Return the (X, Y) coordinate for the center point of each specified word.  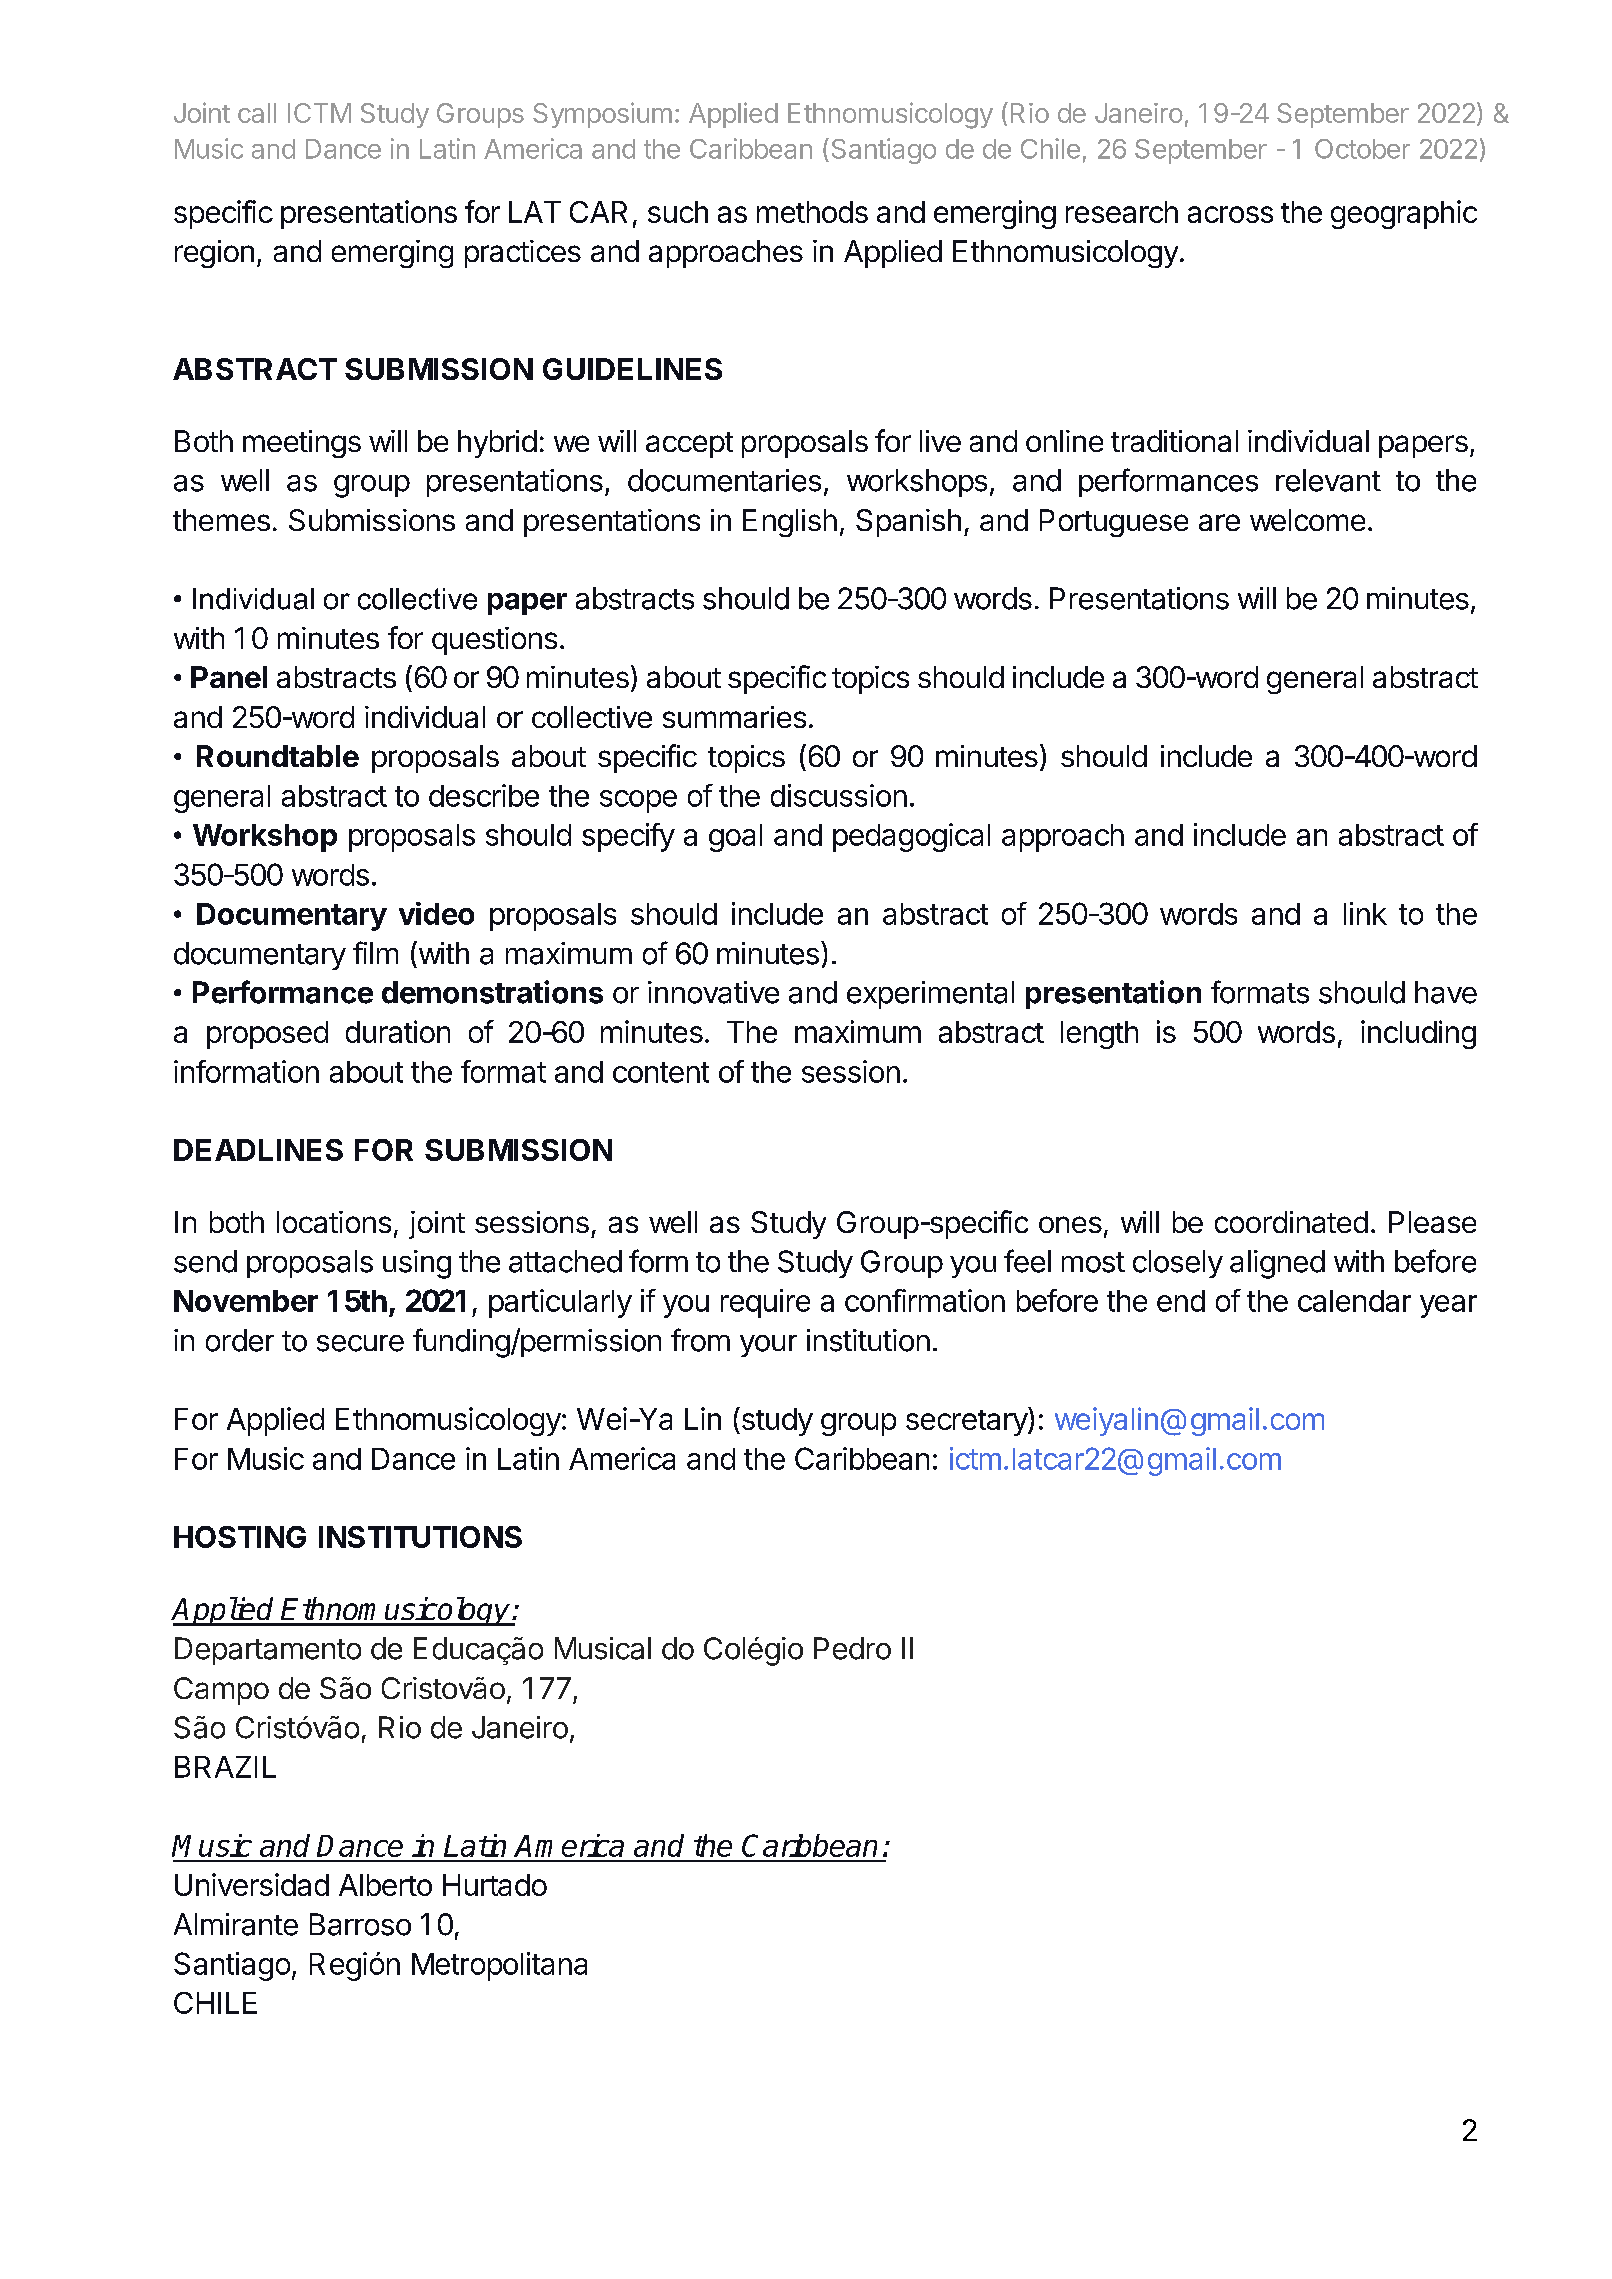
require (765, 1303)
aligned (1277, 1264)
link (1365, 913)
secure (360, 1343)
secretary (967, 1421)
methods (812, 212)
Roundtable (278, 756)
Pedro (852, 1648)
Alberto (385, 1885)
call (257, 113)
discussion (839, 795)
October (1362, 149)
